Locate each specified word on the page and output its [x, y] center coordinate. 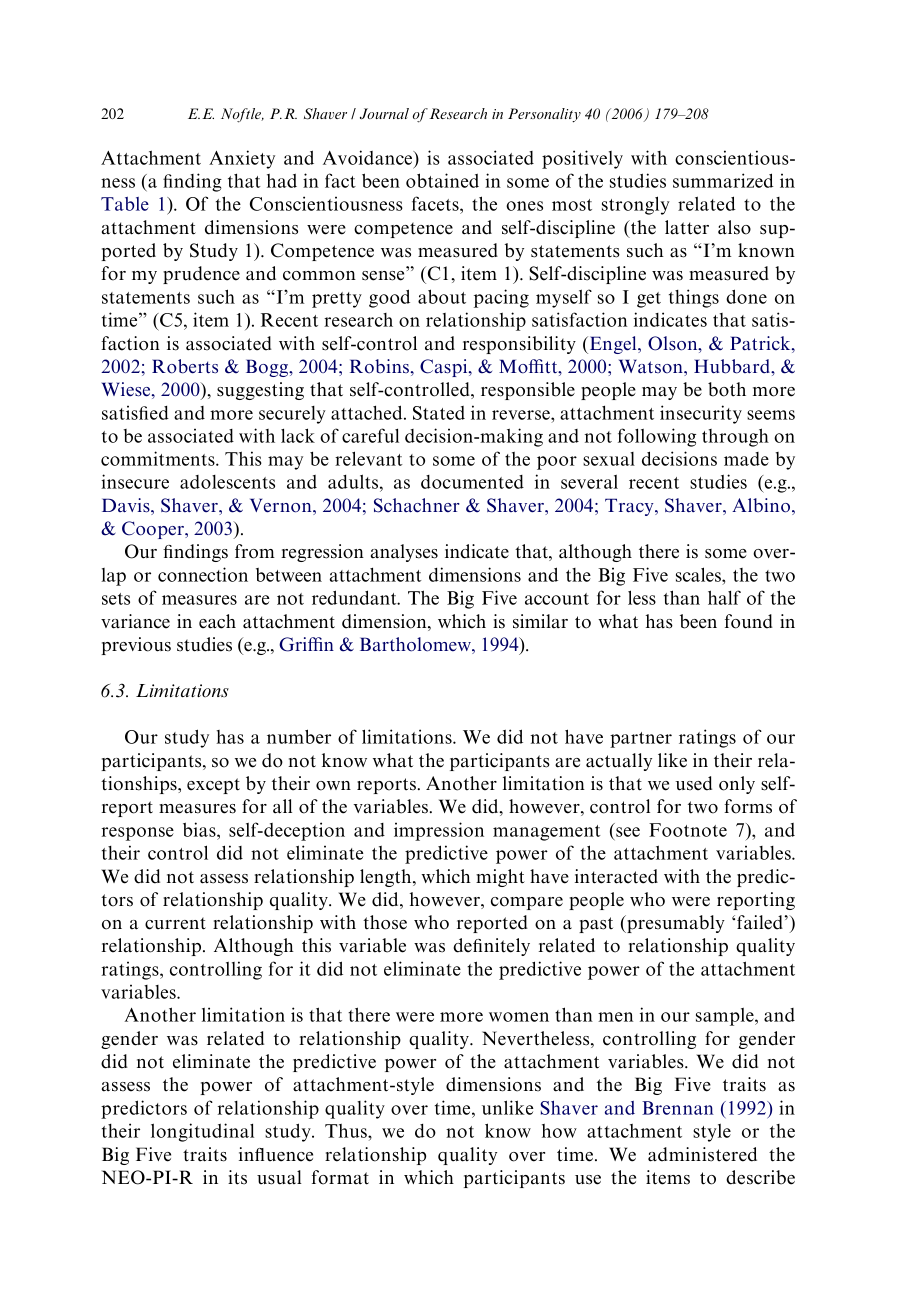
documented [472, 482]
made [746, 459]
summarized [723, 180]
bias [200, 829]
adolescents [227, 482]
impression [439, 831]
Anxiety [242, 159]
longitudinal [202, 1132]
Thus [347, 1131]
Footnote [688, 830]
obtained [442, 180]
